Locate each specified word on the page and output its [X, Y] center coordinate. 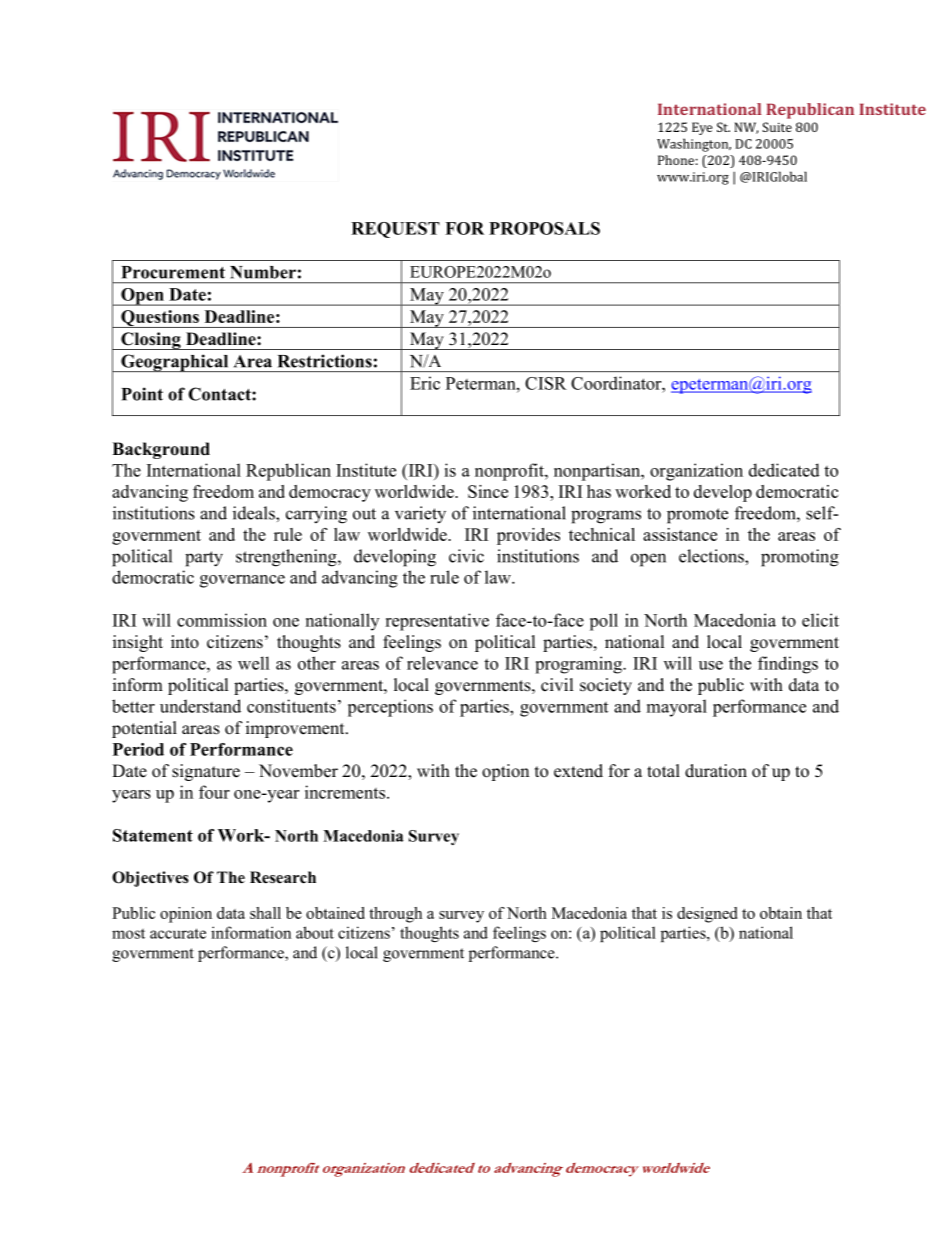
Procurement [173, 272]
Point [142, 394]
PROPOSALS [544, 228]
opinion [186, 915]
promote [697, 516]
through [395, 915]
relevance [442, 663]
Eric [425, 383]
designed [707, 915]
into [185, 642]
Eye [702, 128]
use [711, 665]
